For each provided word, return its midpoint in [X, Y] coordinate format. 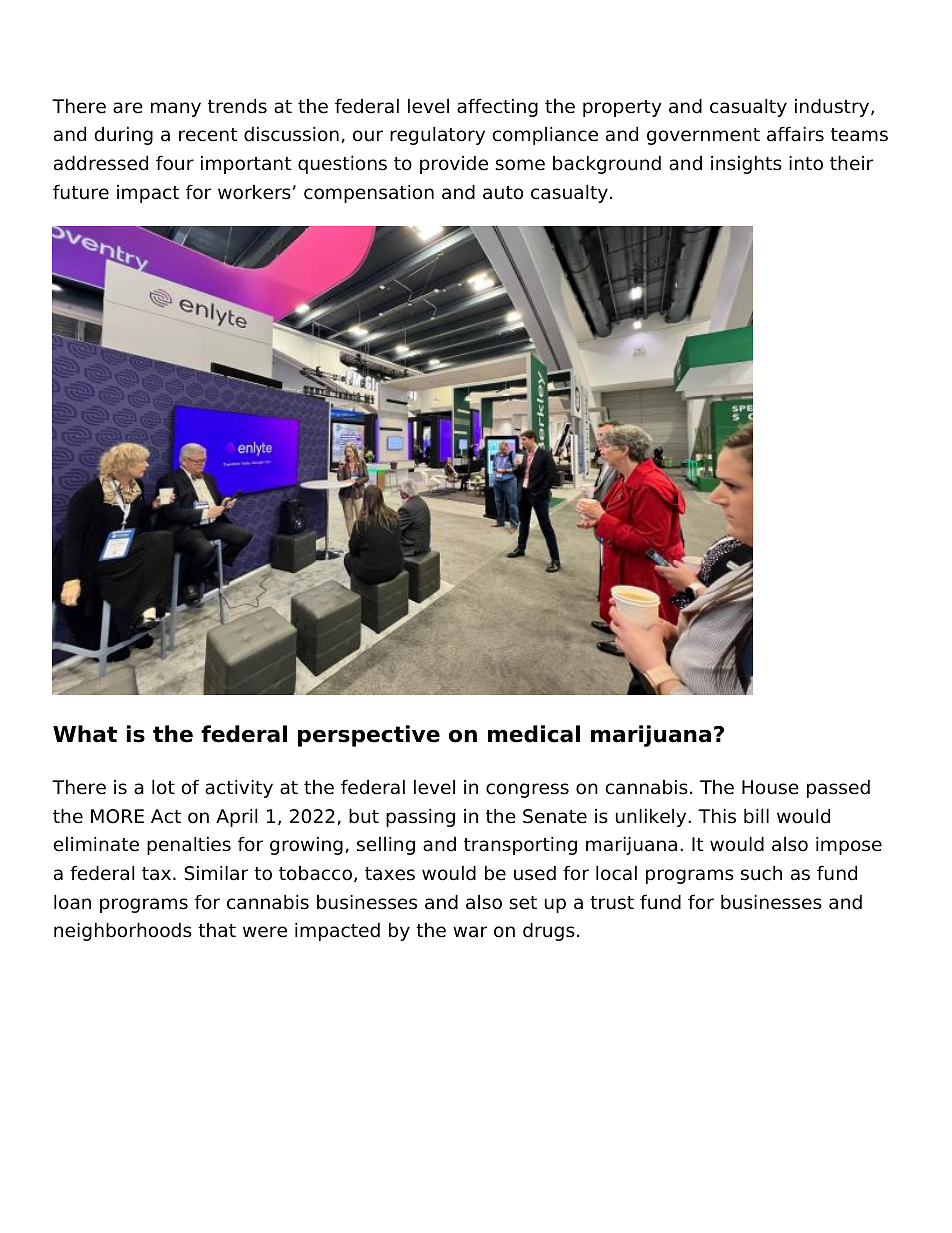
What [85, 734]
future [81, 192]
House [770, 787]
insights [746, 164]
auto [503, 193]
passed [838, 788]
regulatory [437, 135]
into [806, 163]
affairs [795, 134]
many [176, 109]
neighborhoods [123, 931]
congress [527, 790]
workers [254, 192]
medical [534, 734]
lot [163, 787]
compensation [369, 193]
